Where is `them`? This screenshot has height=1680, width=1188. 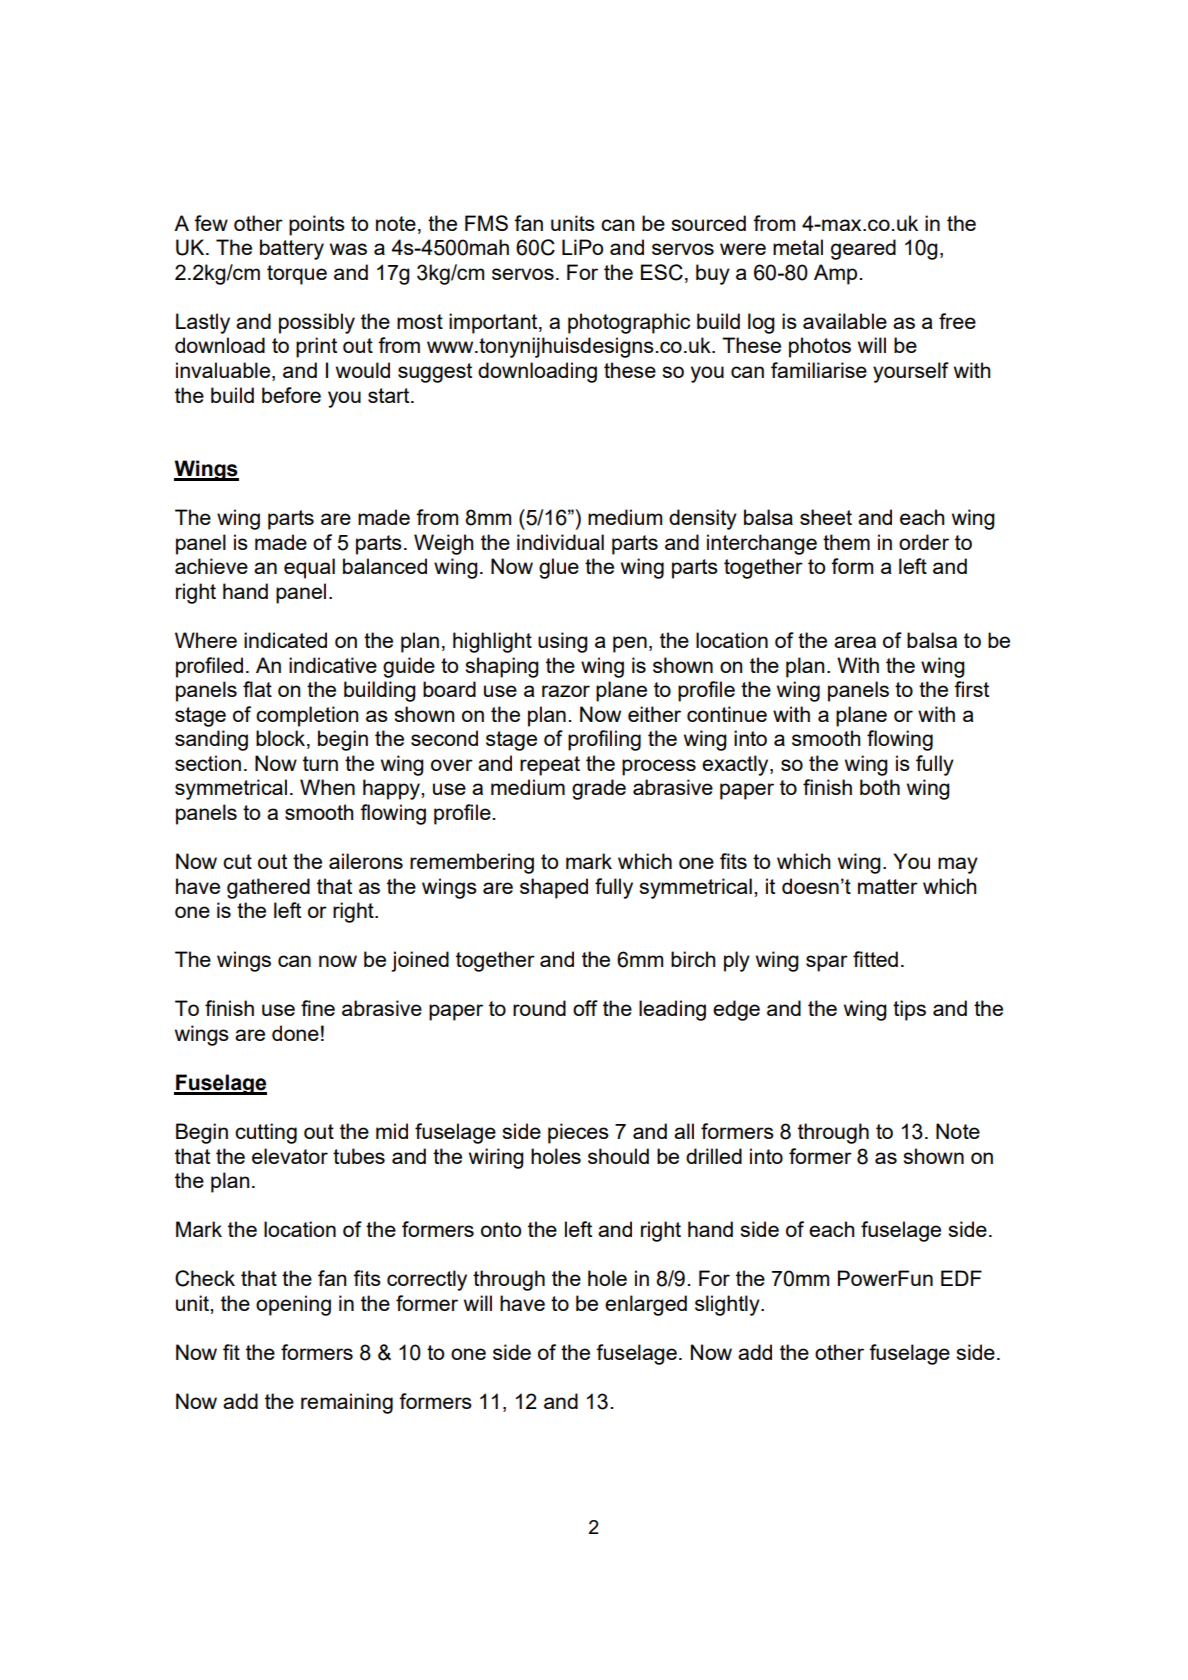 them is located at coordinates (846, 542).
